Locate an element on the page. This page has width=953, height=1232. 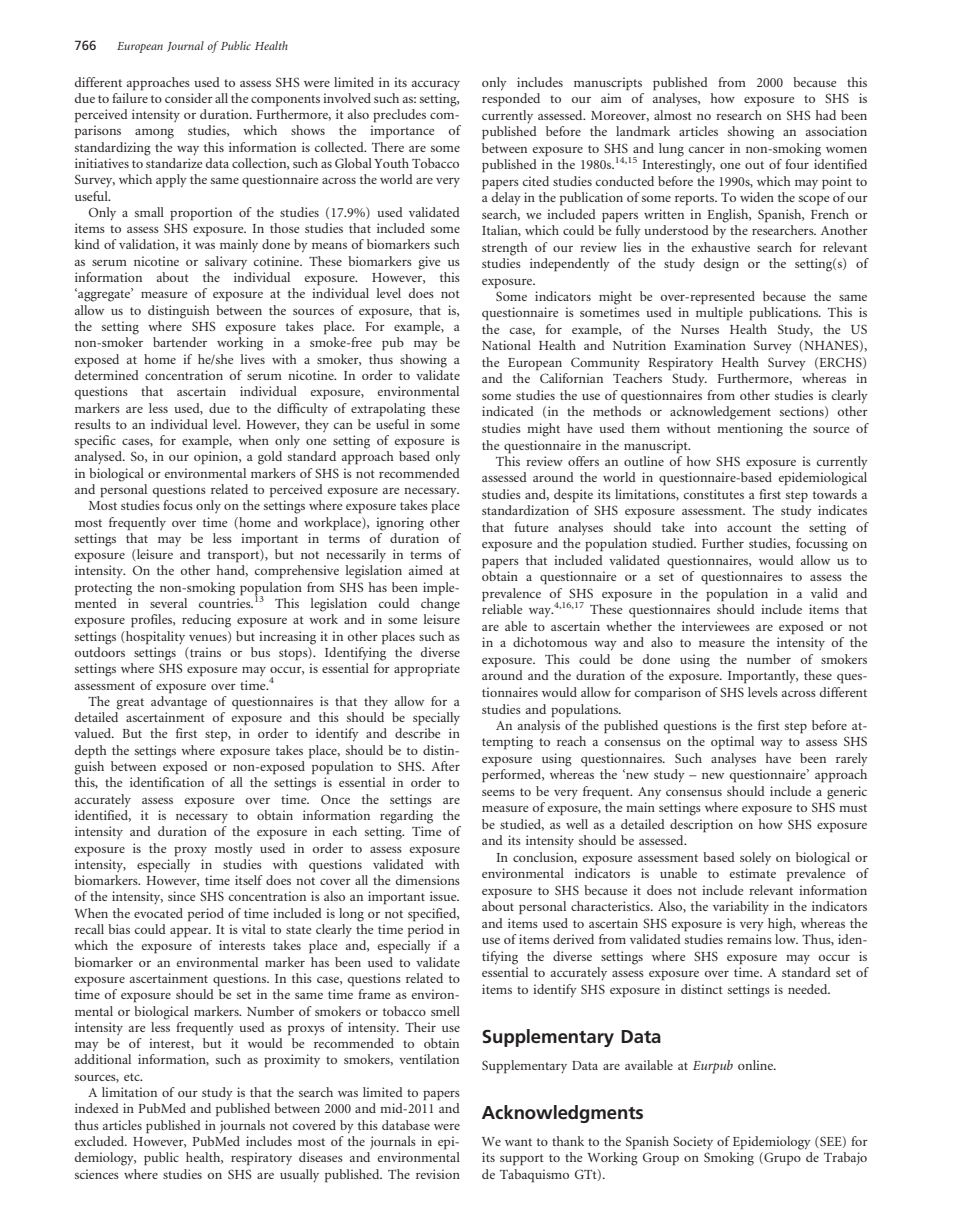
had is located at coordinates (826, 115).
